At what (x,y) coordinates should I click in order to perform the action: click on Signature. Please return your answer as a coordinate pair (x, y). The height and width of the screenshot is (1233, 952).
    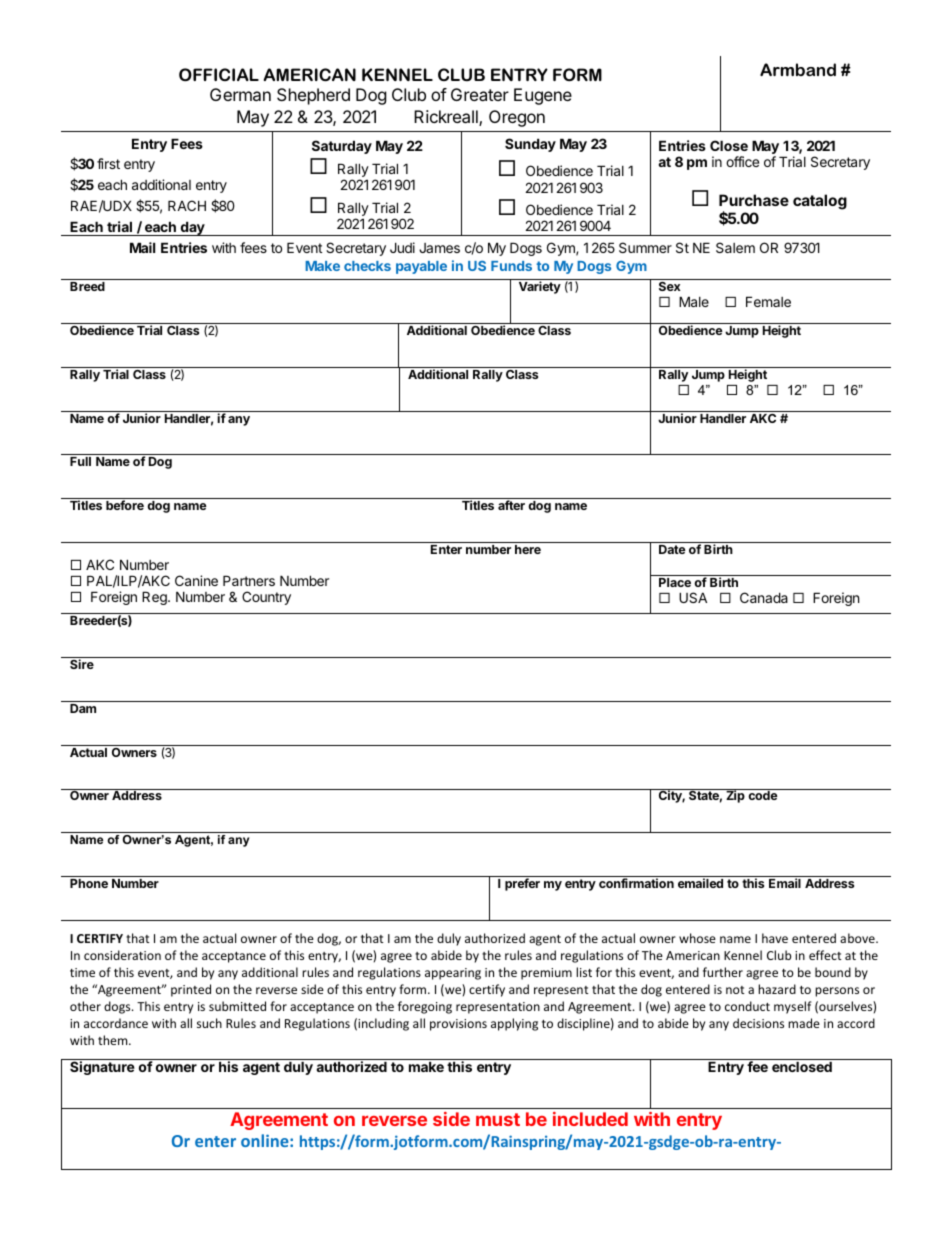
    Looking at the image, I should click on (102, 1068).
